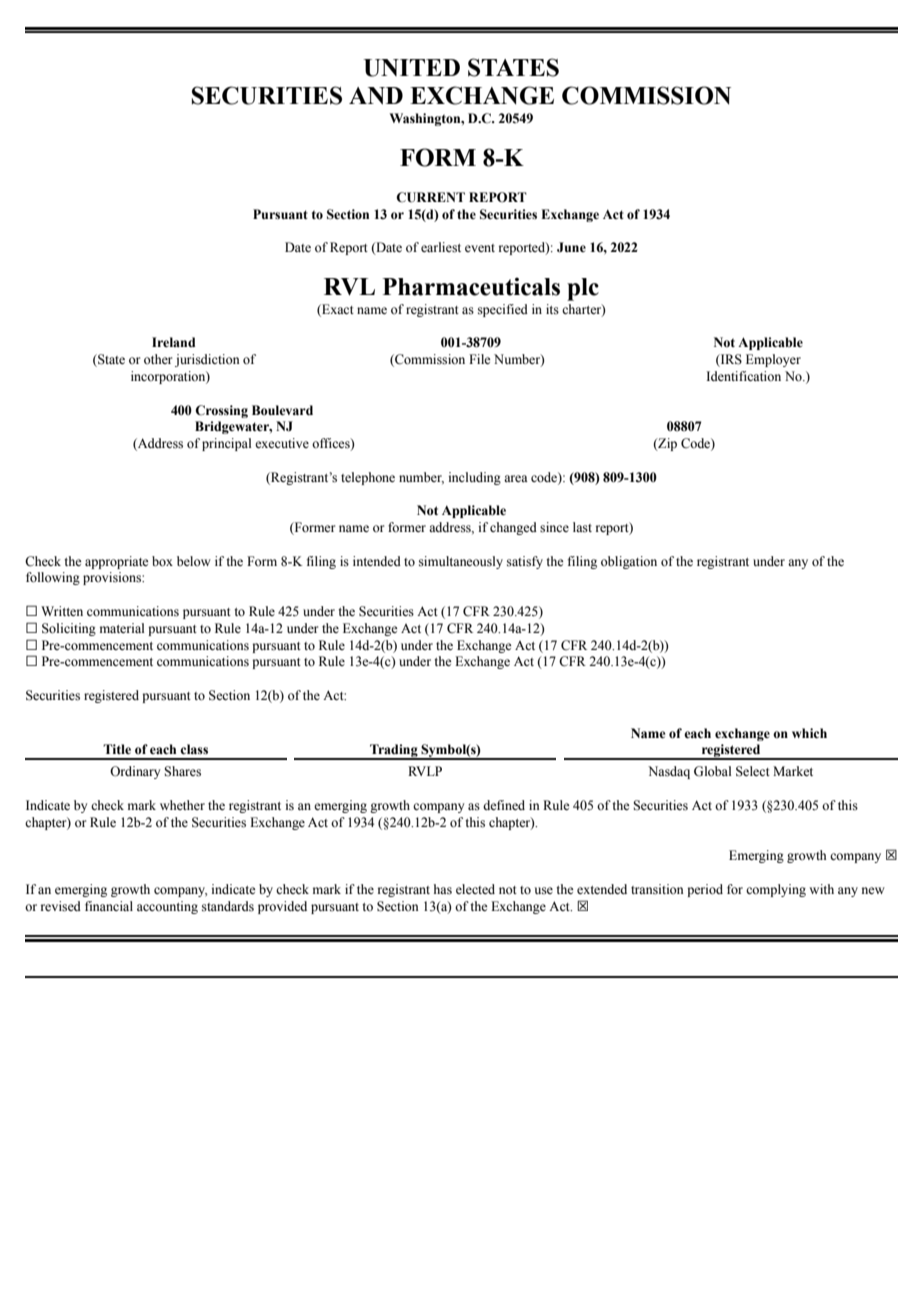 This image has height=1308, width=924. What do you see at coordinates (122, 628) in the image?
I see `material` at bounding box center [122, 628].
